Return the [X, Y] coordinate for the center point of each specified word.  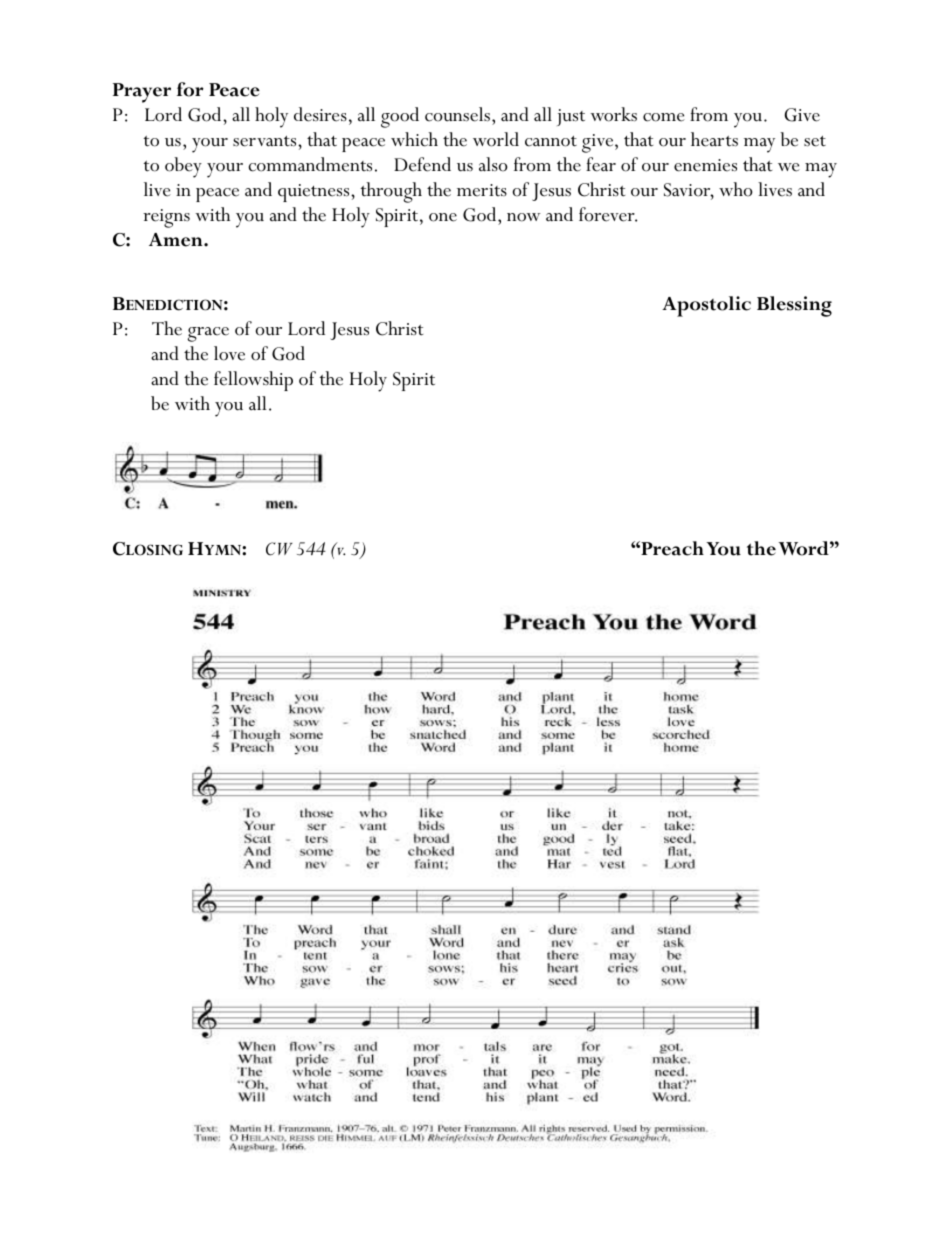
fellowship [253, 381]
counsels [457, 114]
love [229, 353]
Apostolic [706, 306]
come [664, 117]
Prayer [142, 93]
